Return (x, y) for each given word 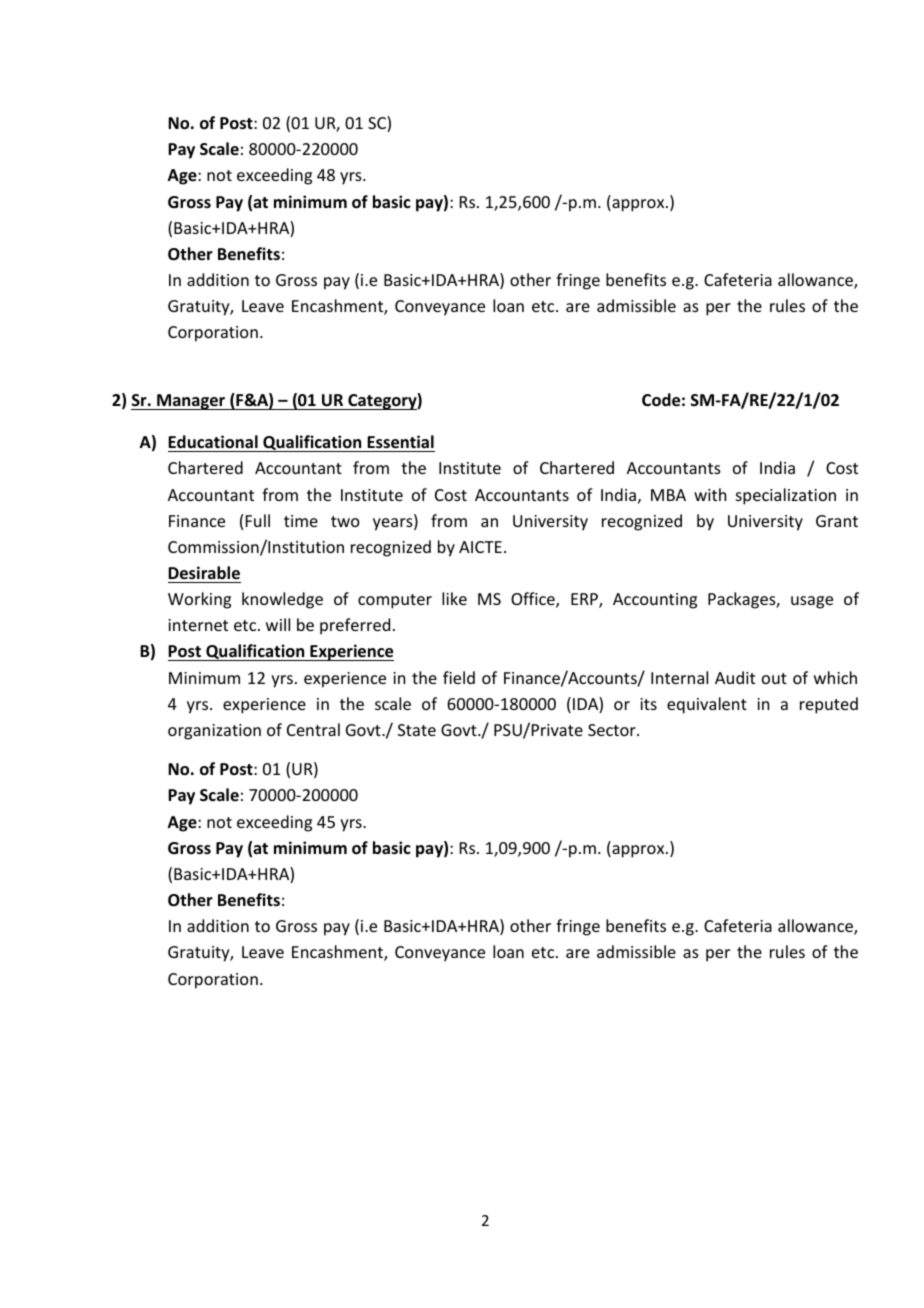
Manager (191, 402)
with (710, 494)
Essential (400, 442)
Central (313, 729)
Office (534, 600)
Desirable (204, 573)
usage (812, 602)
